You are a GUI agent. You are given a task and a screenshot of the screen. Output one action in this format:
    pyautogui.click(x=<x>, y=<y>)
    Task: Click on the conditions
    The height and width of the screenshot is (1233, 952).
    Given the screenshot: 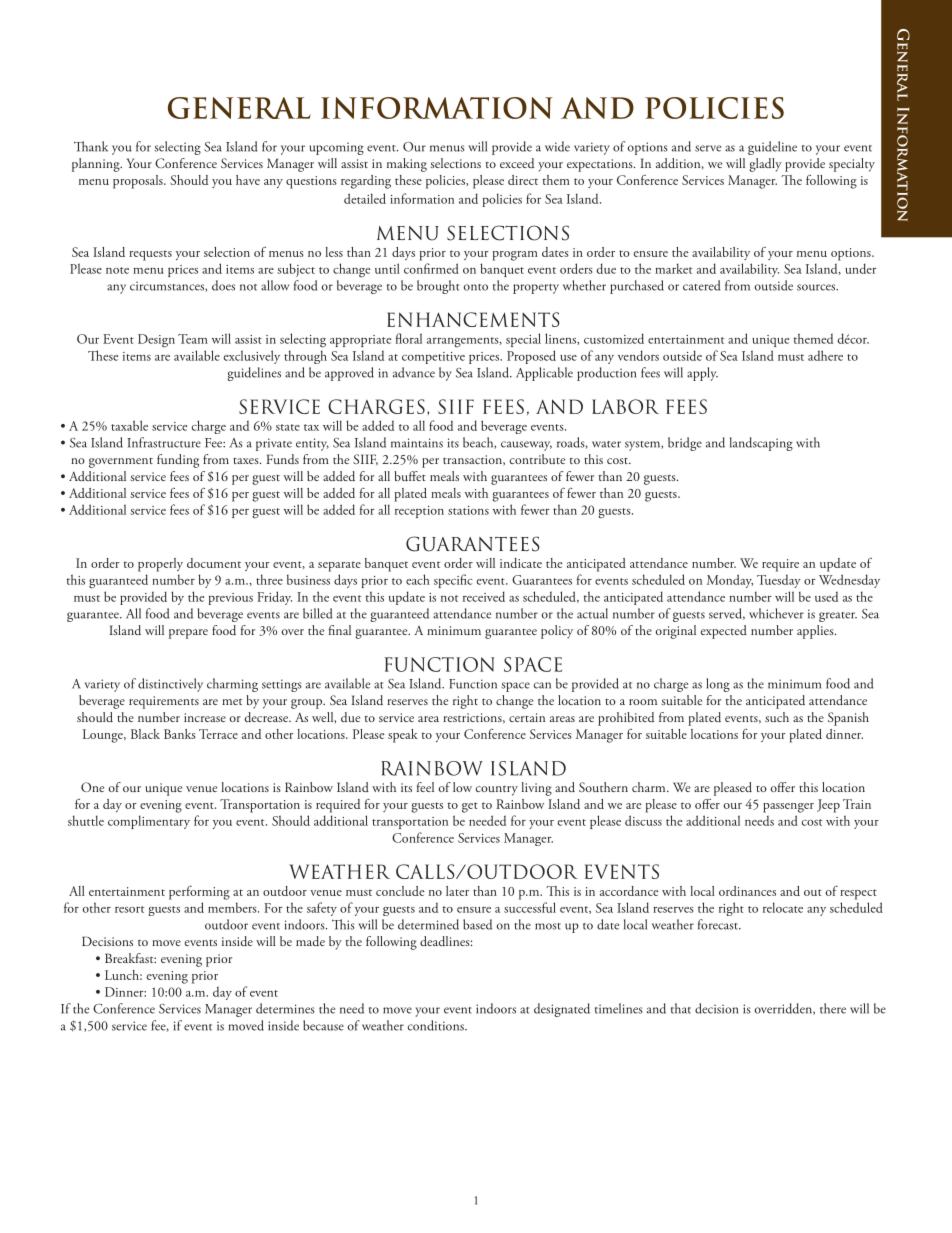 What is the action you would take?
    pyautogui.click(x=437, y=1025)
